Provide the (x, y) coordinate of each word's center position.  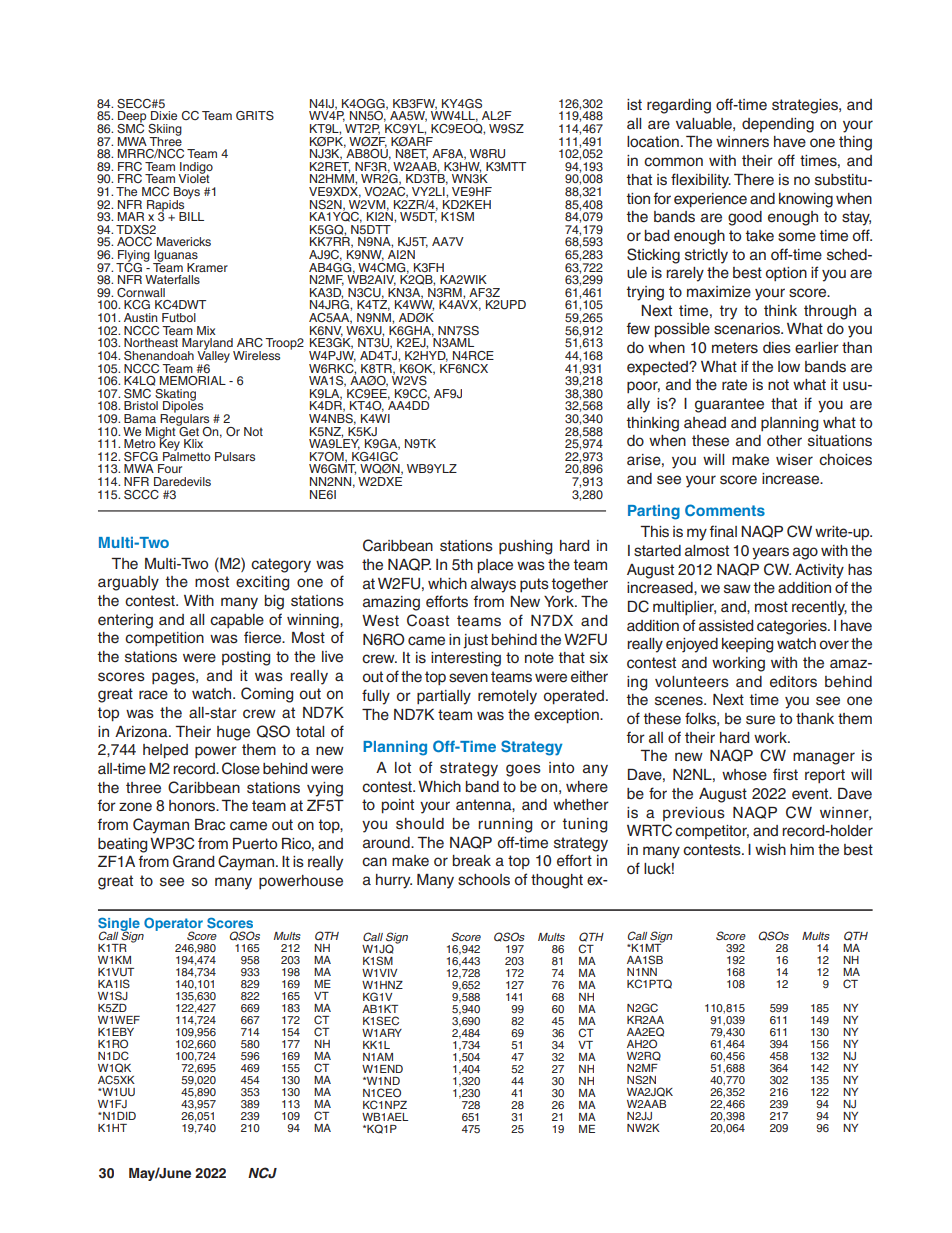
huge (233, 733)
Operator (173, 925)
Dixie (164, 115)
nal (727, 531)
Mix (206, 330)
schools (484, 880)
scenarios (748, 329)
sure (760, 720)
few (638, 328)
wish (770, 850)
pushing (525, 547)
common (673, 162)
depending (778, 125)
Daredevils (182, 481)
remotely (507, 697)
